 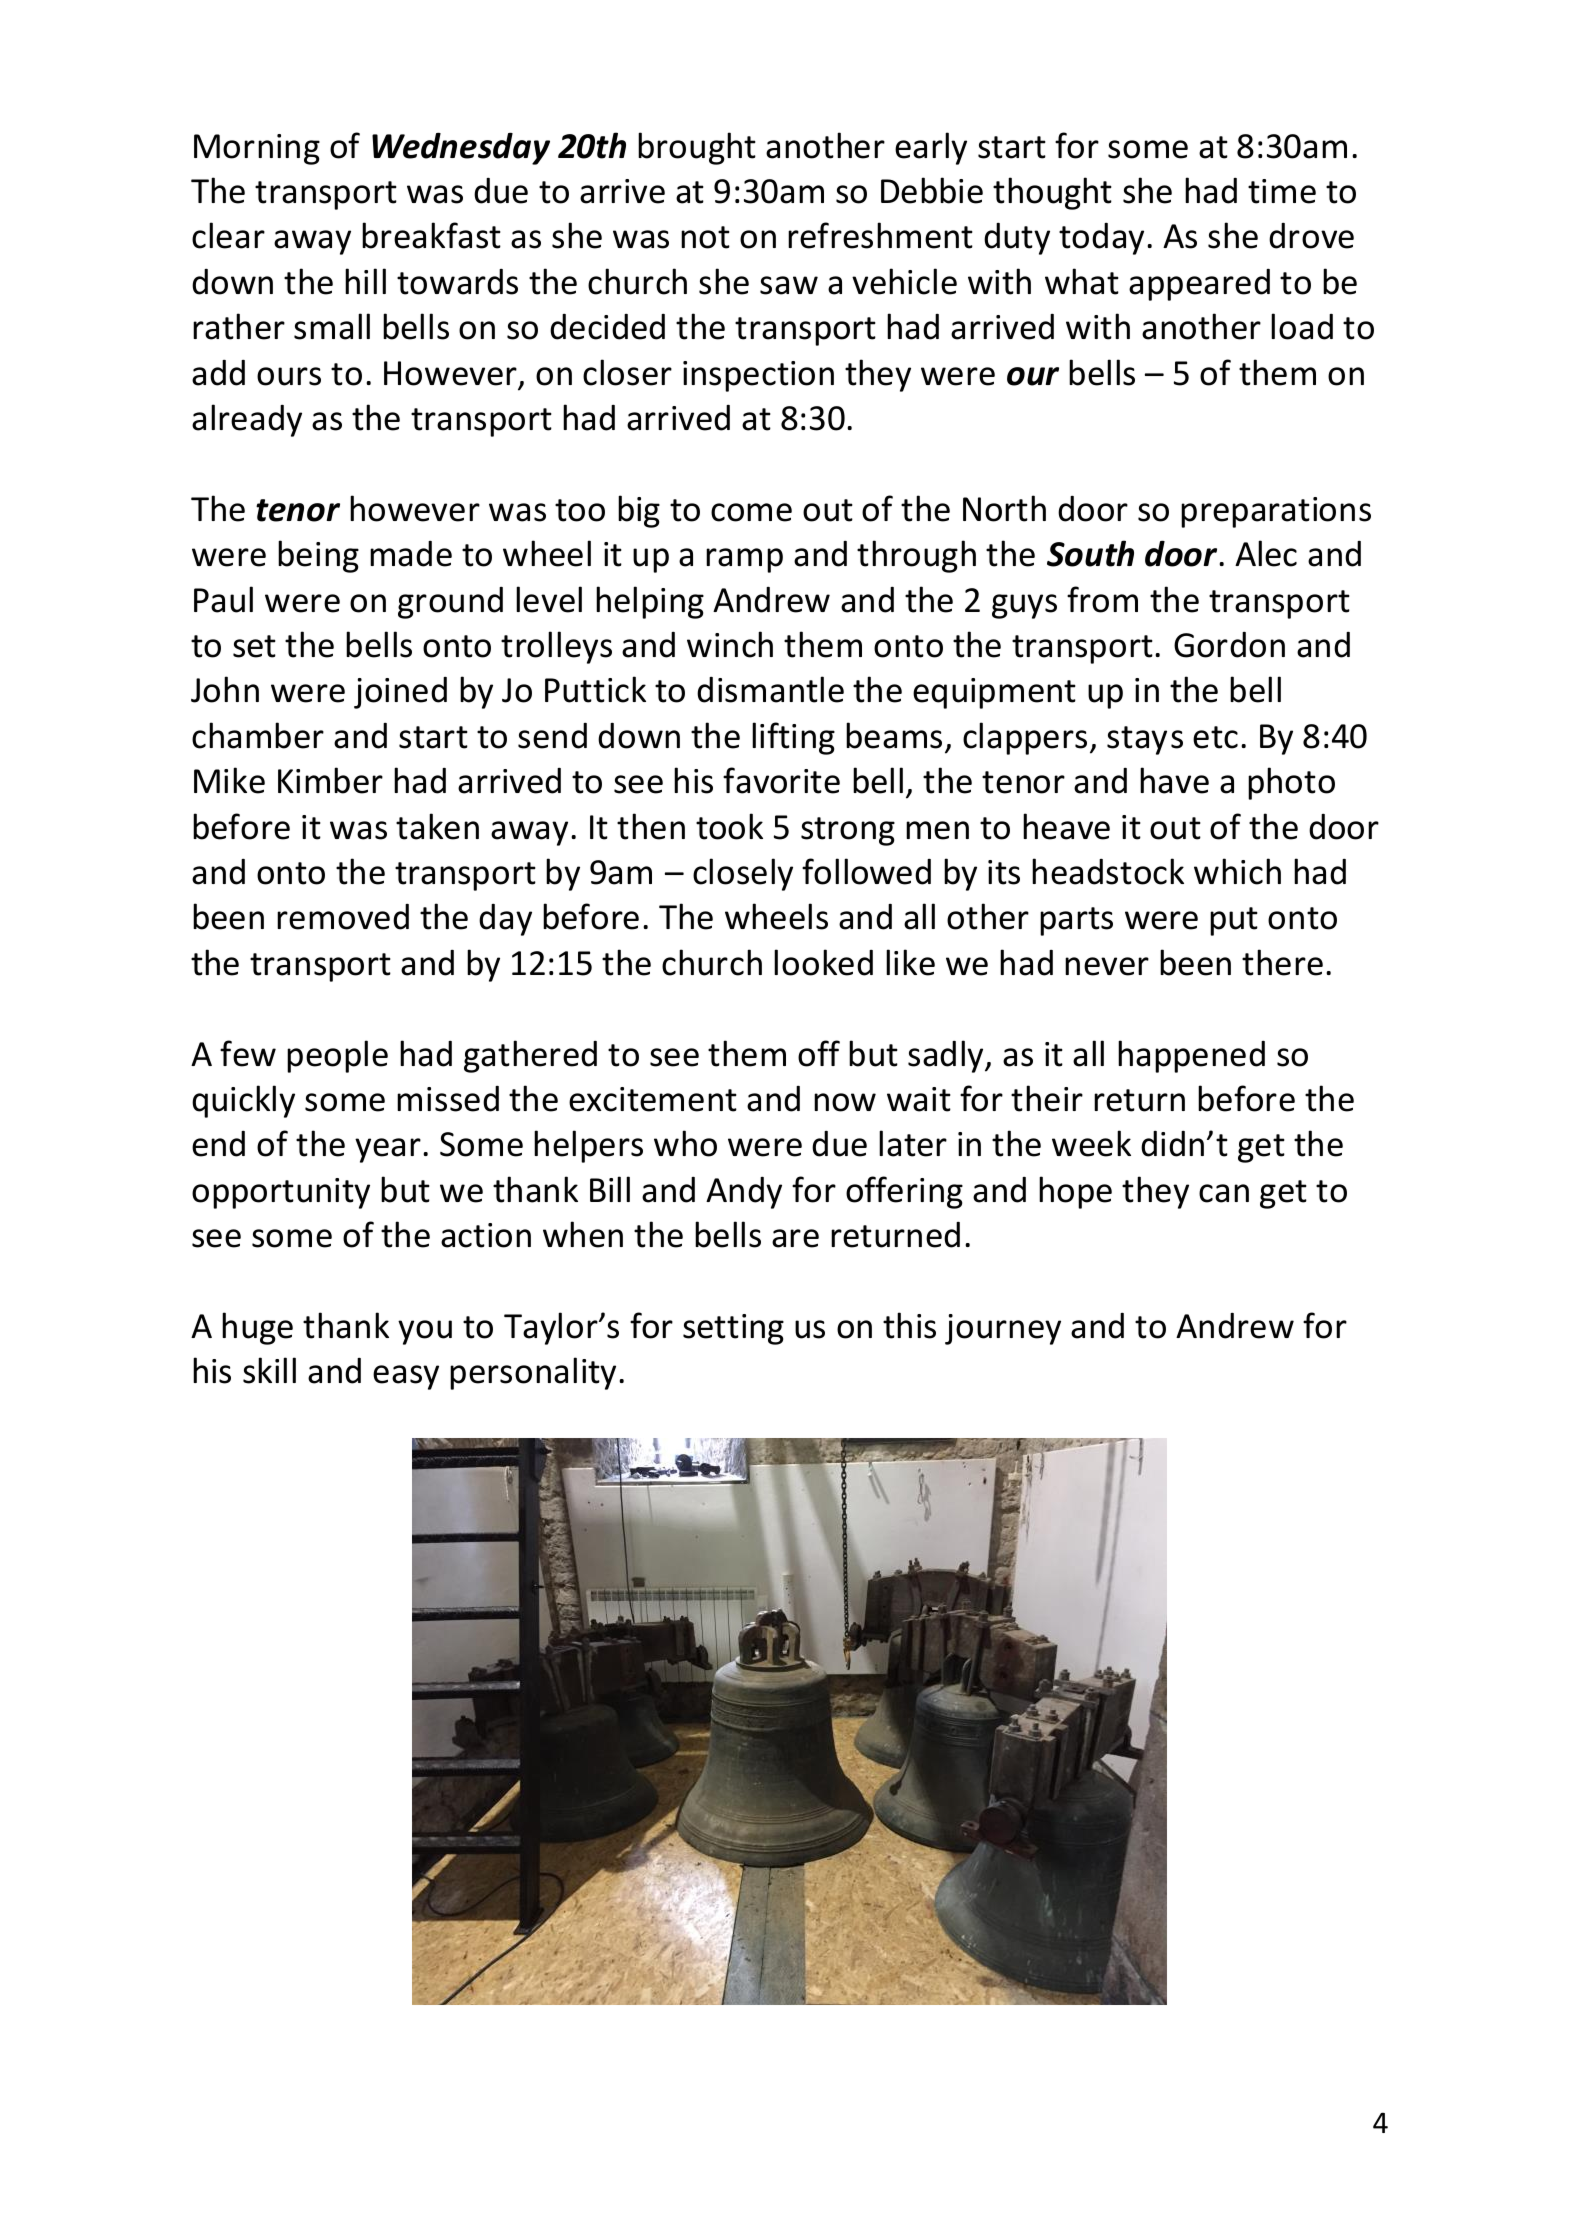 I want to click on time, so click(x=1282, y=191).
